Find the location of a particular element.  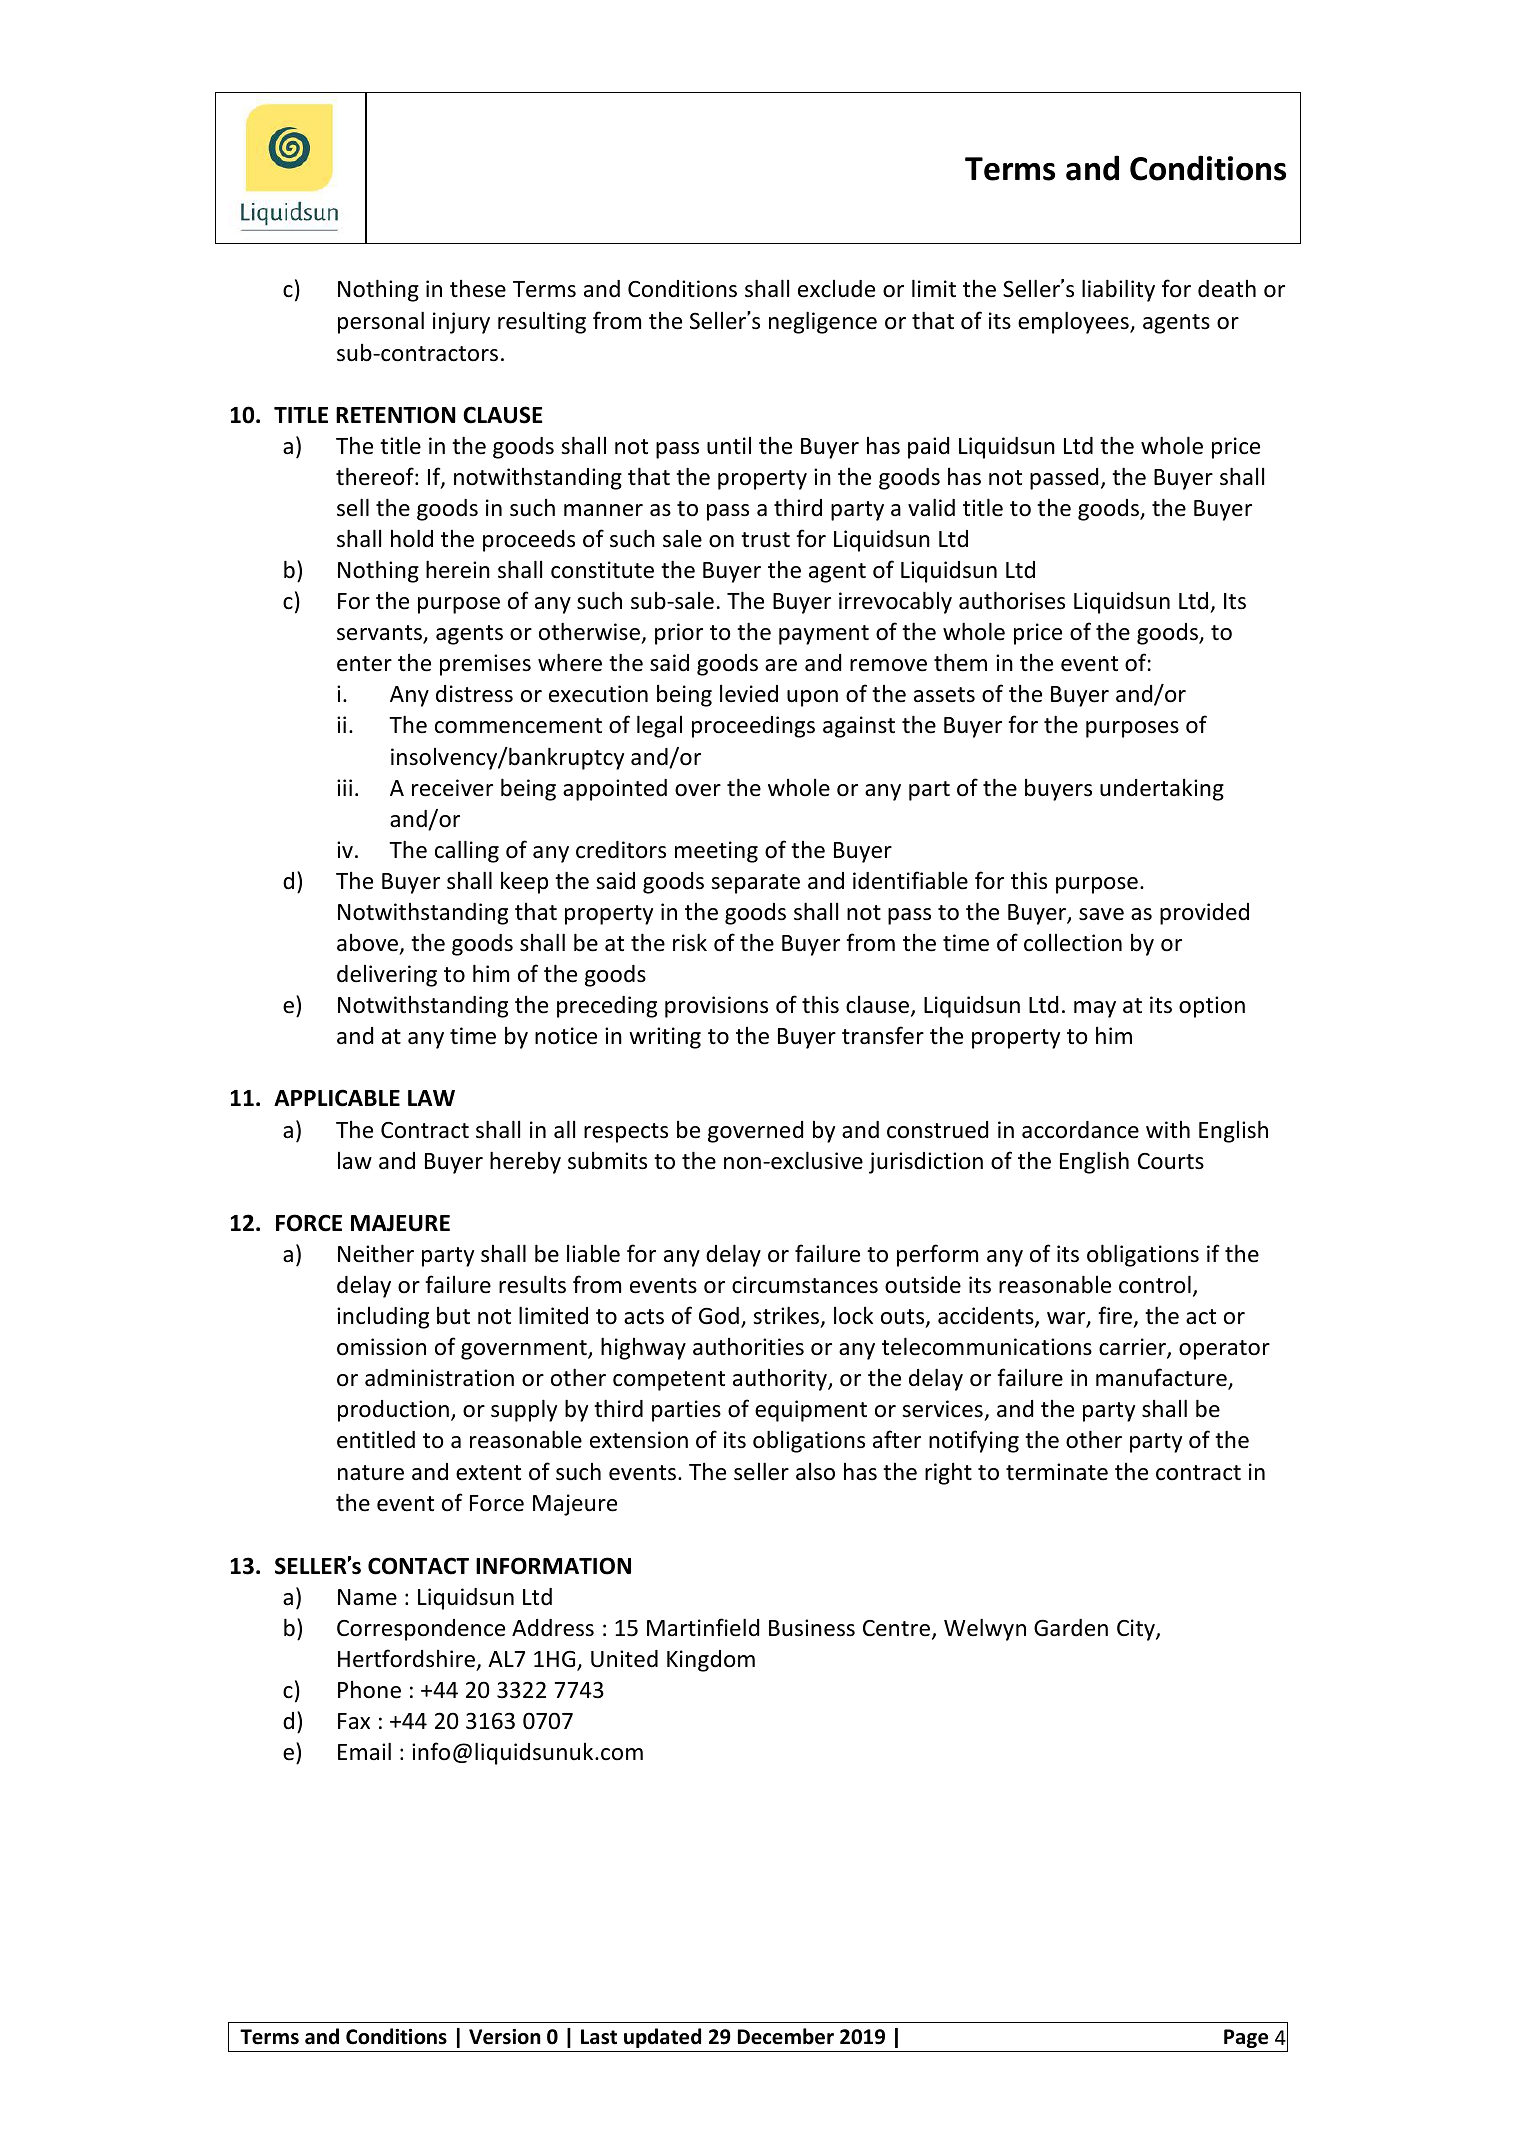

Page is located at coordinates (1246, 2038).
